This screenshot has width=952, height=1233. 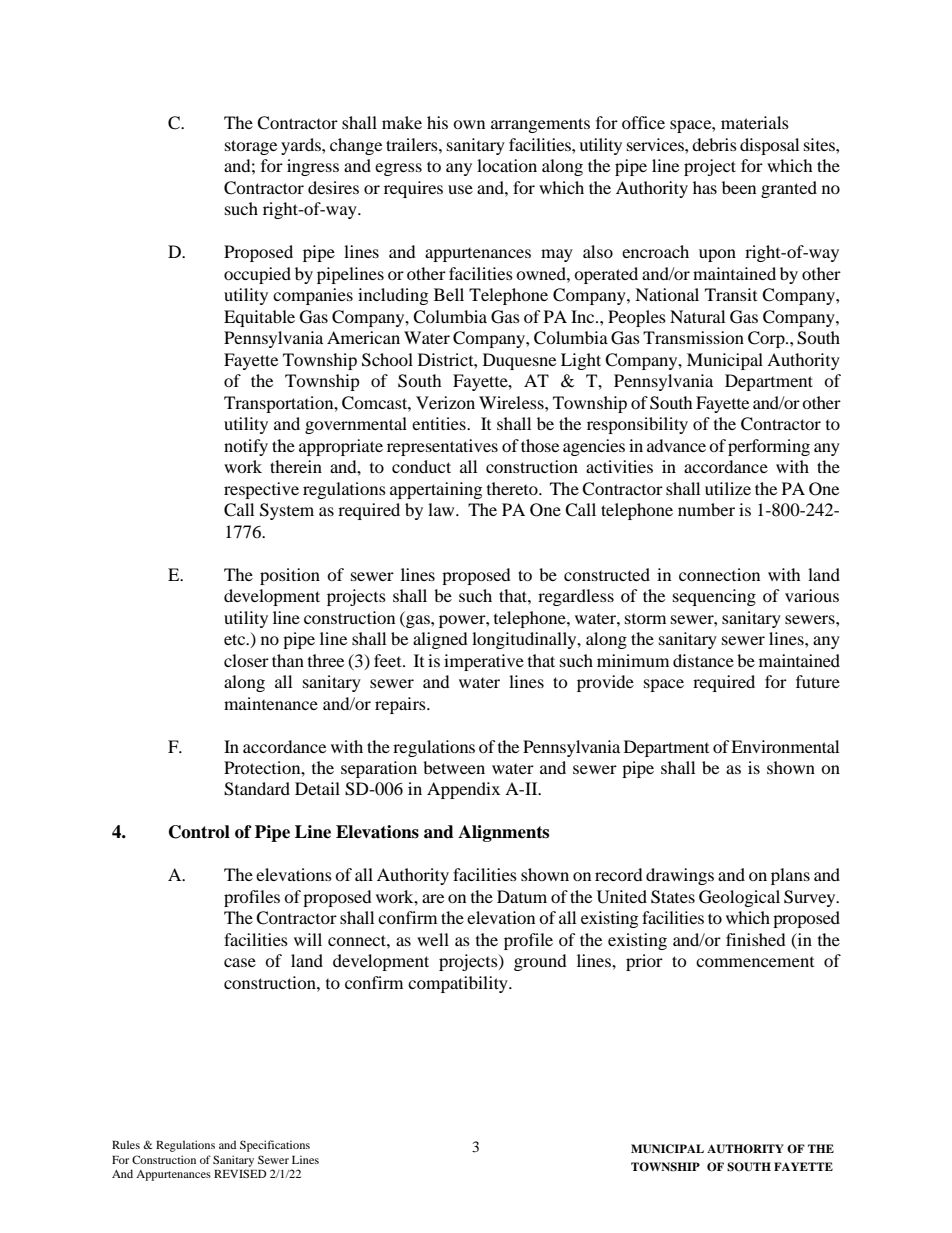 I want to click on Control, so click(x=199, y=832).
